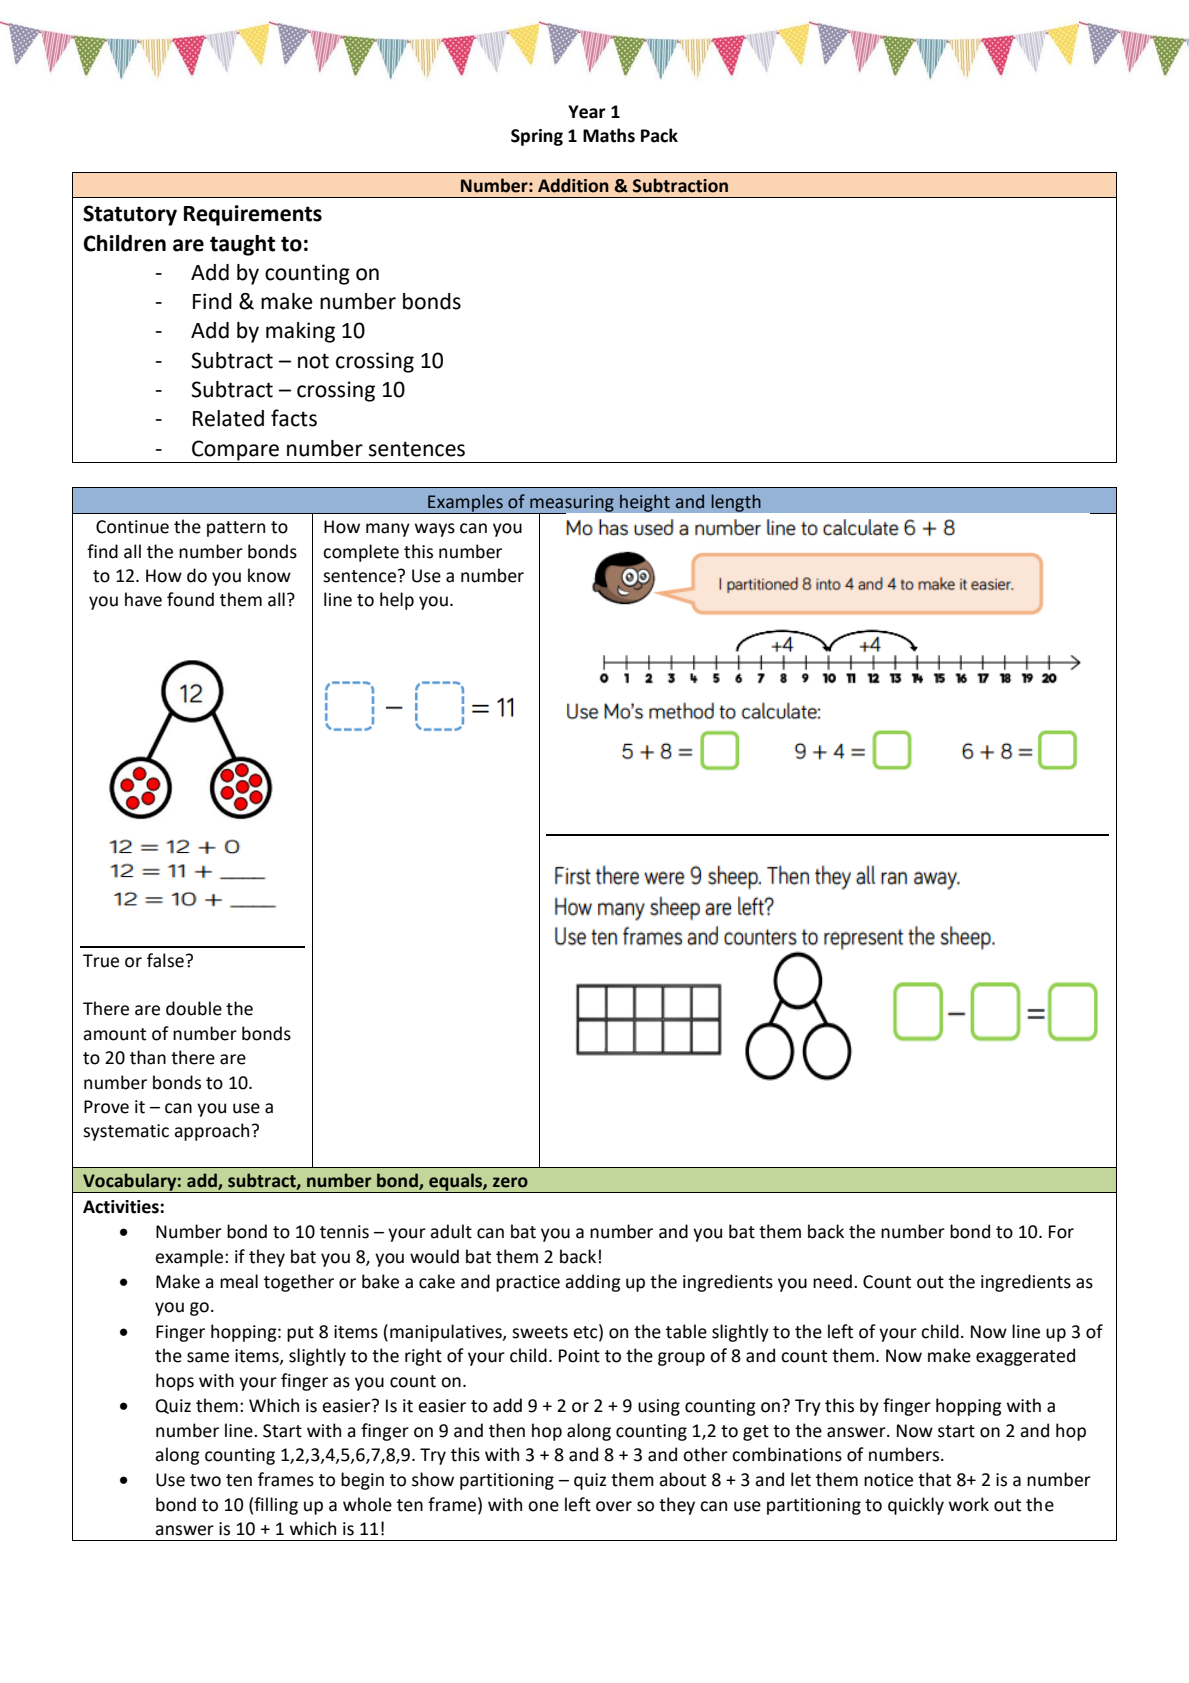 This screenshot has height=1683, width=1189. What do you see at coordinates (644, 503) in the screenshot?
I see `height` at bounding box center [644, 503].
